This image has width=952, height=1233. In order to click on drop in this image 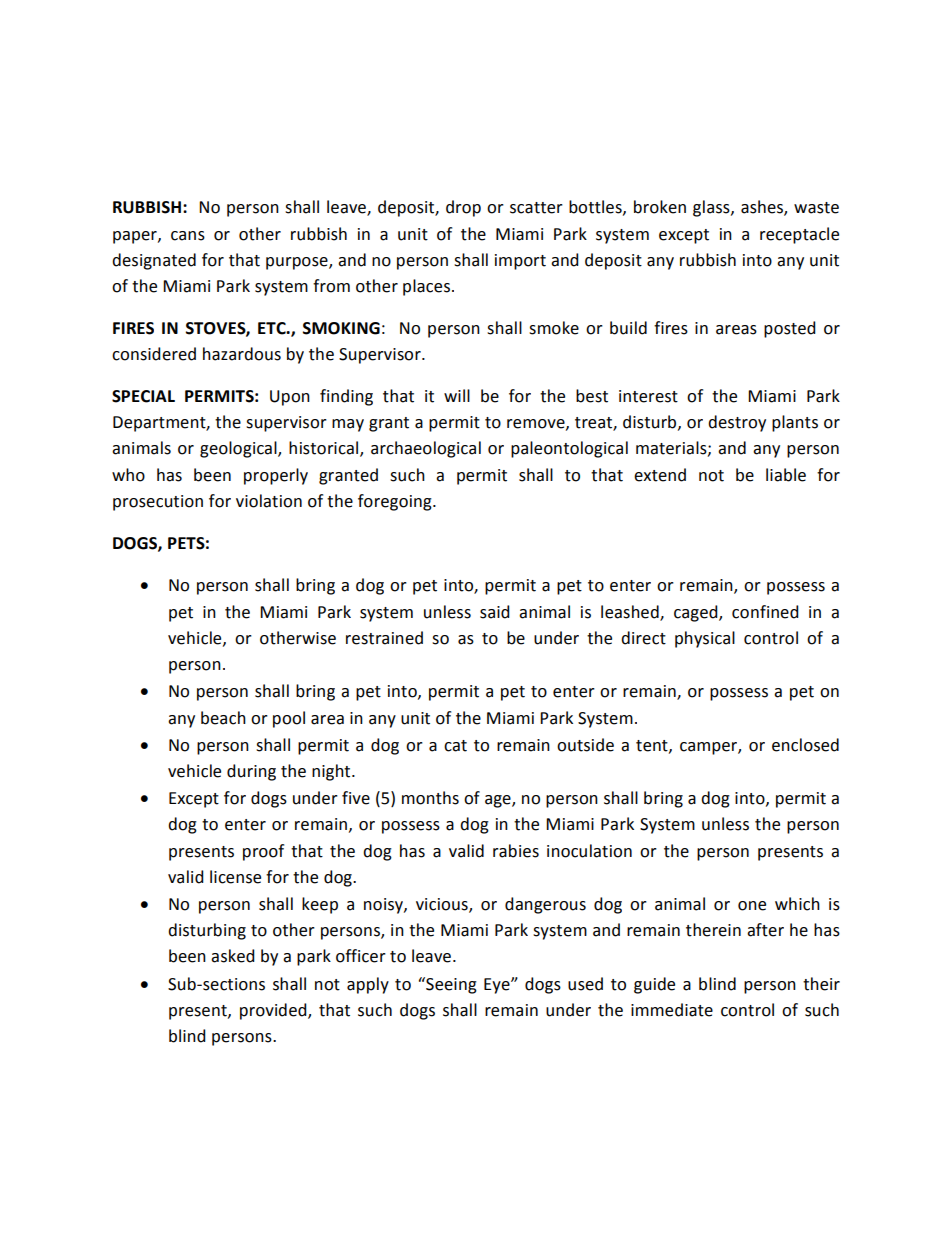, I will do `click(463, 208)`.
